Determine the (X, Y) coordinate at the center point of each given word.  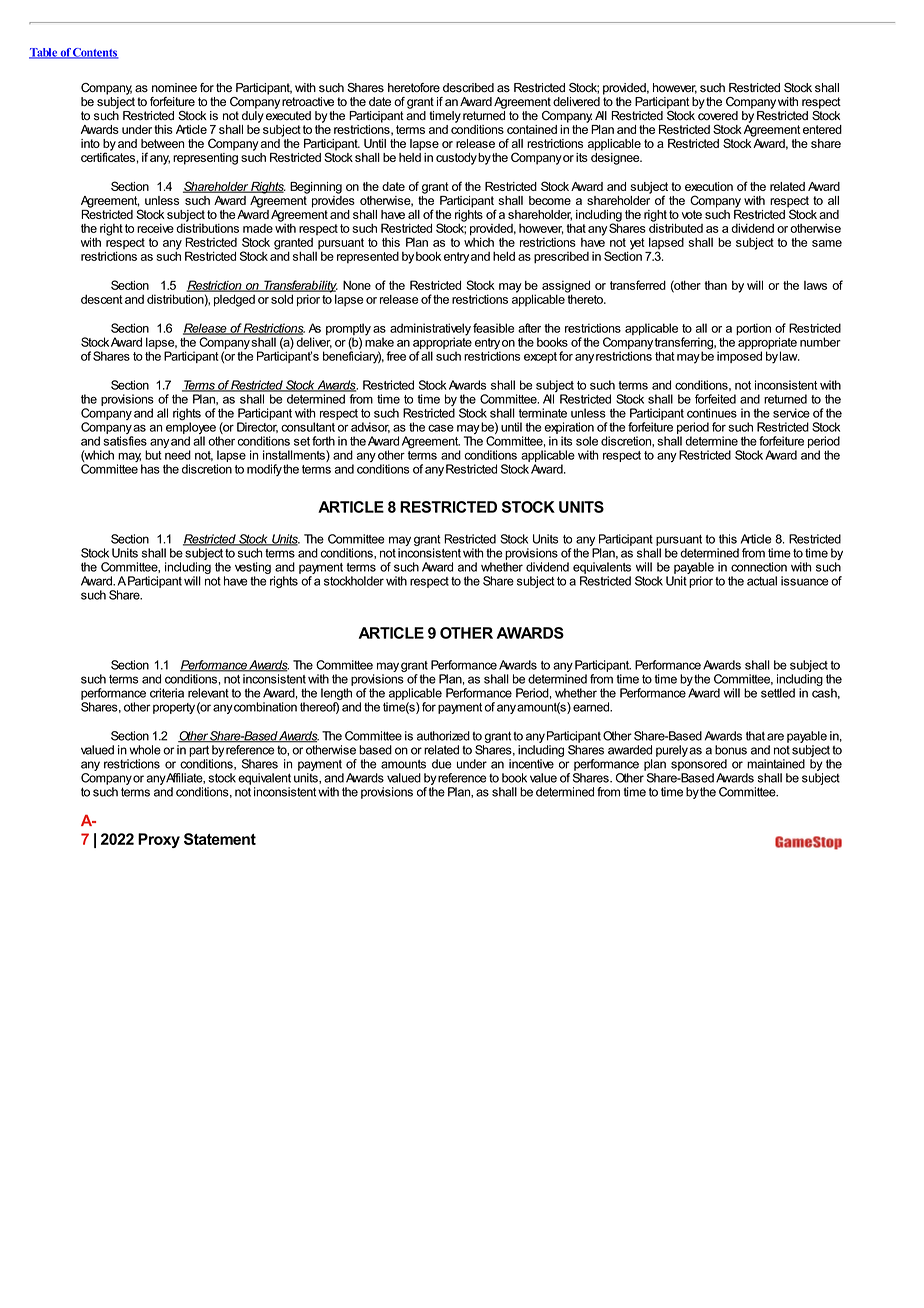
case (441, 428)
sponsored (699, 765)
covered (718, 114)
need (178, 455)
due (442, 764)
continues (712, 413)
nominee (174, 88)
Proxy (159, 840)
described (468, 88)
